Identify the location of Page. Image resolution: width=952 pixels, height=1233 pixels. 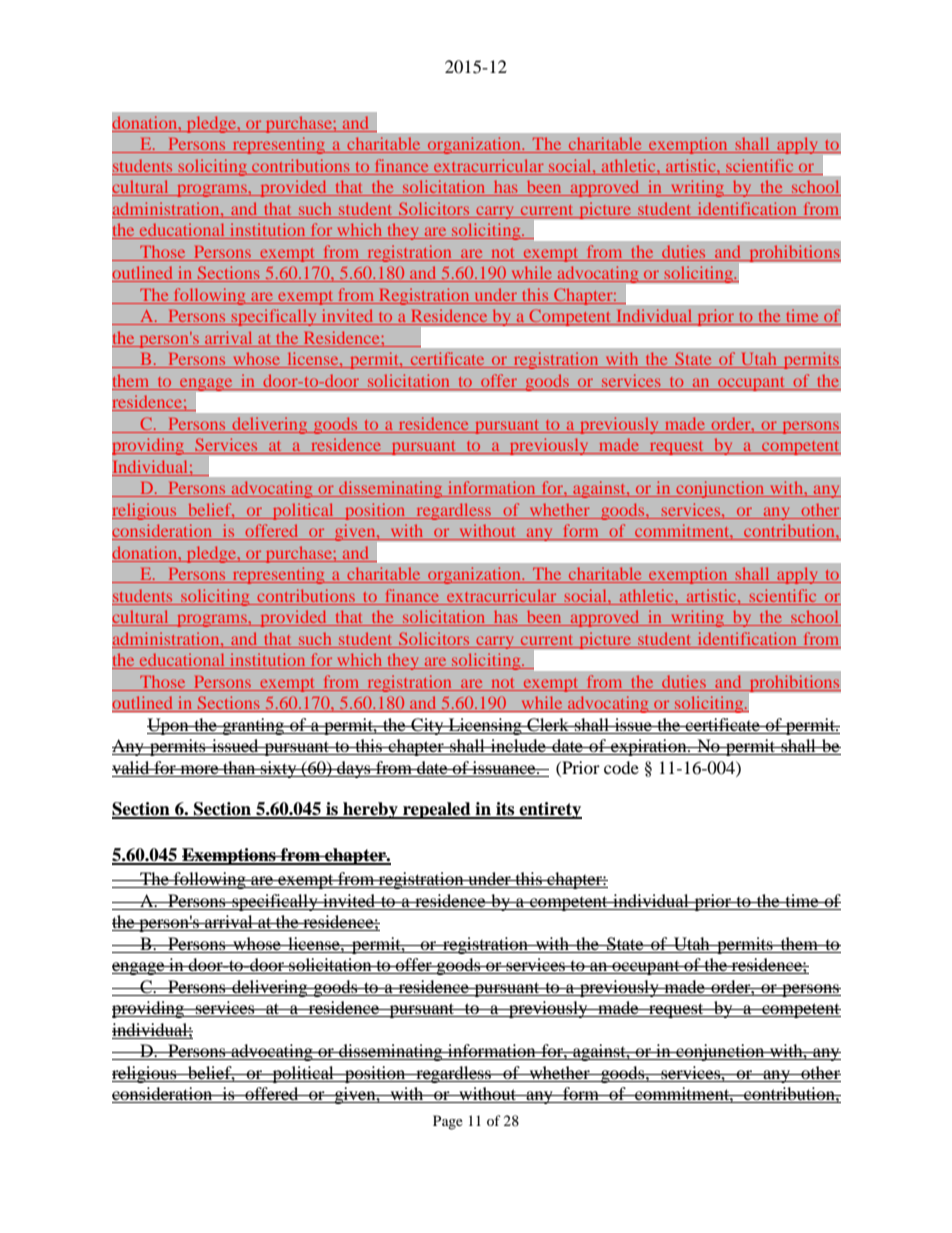
(448, 1122).
